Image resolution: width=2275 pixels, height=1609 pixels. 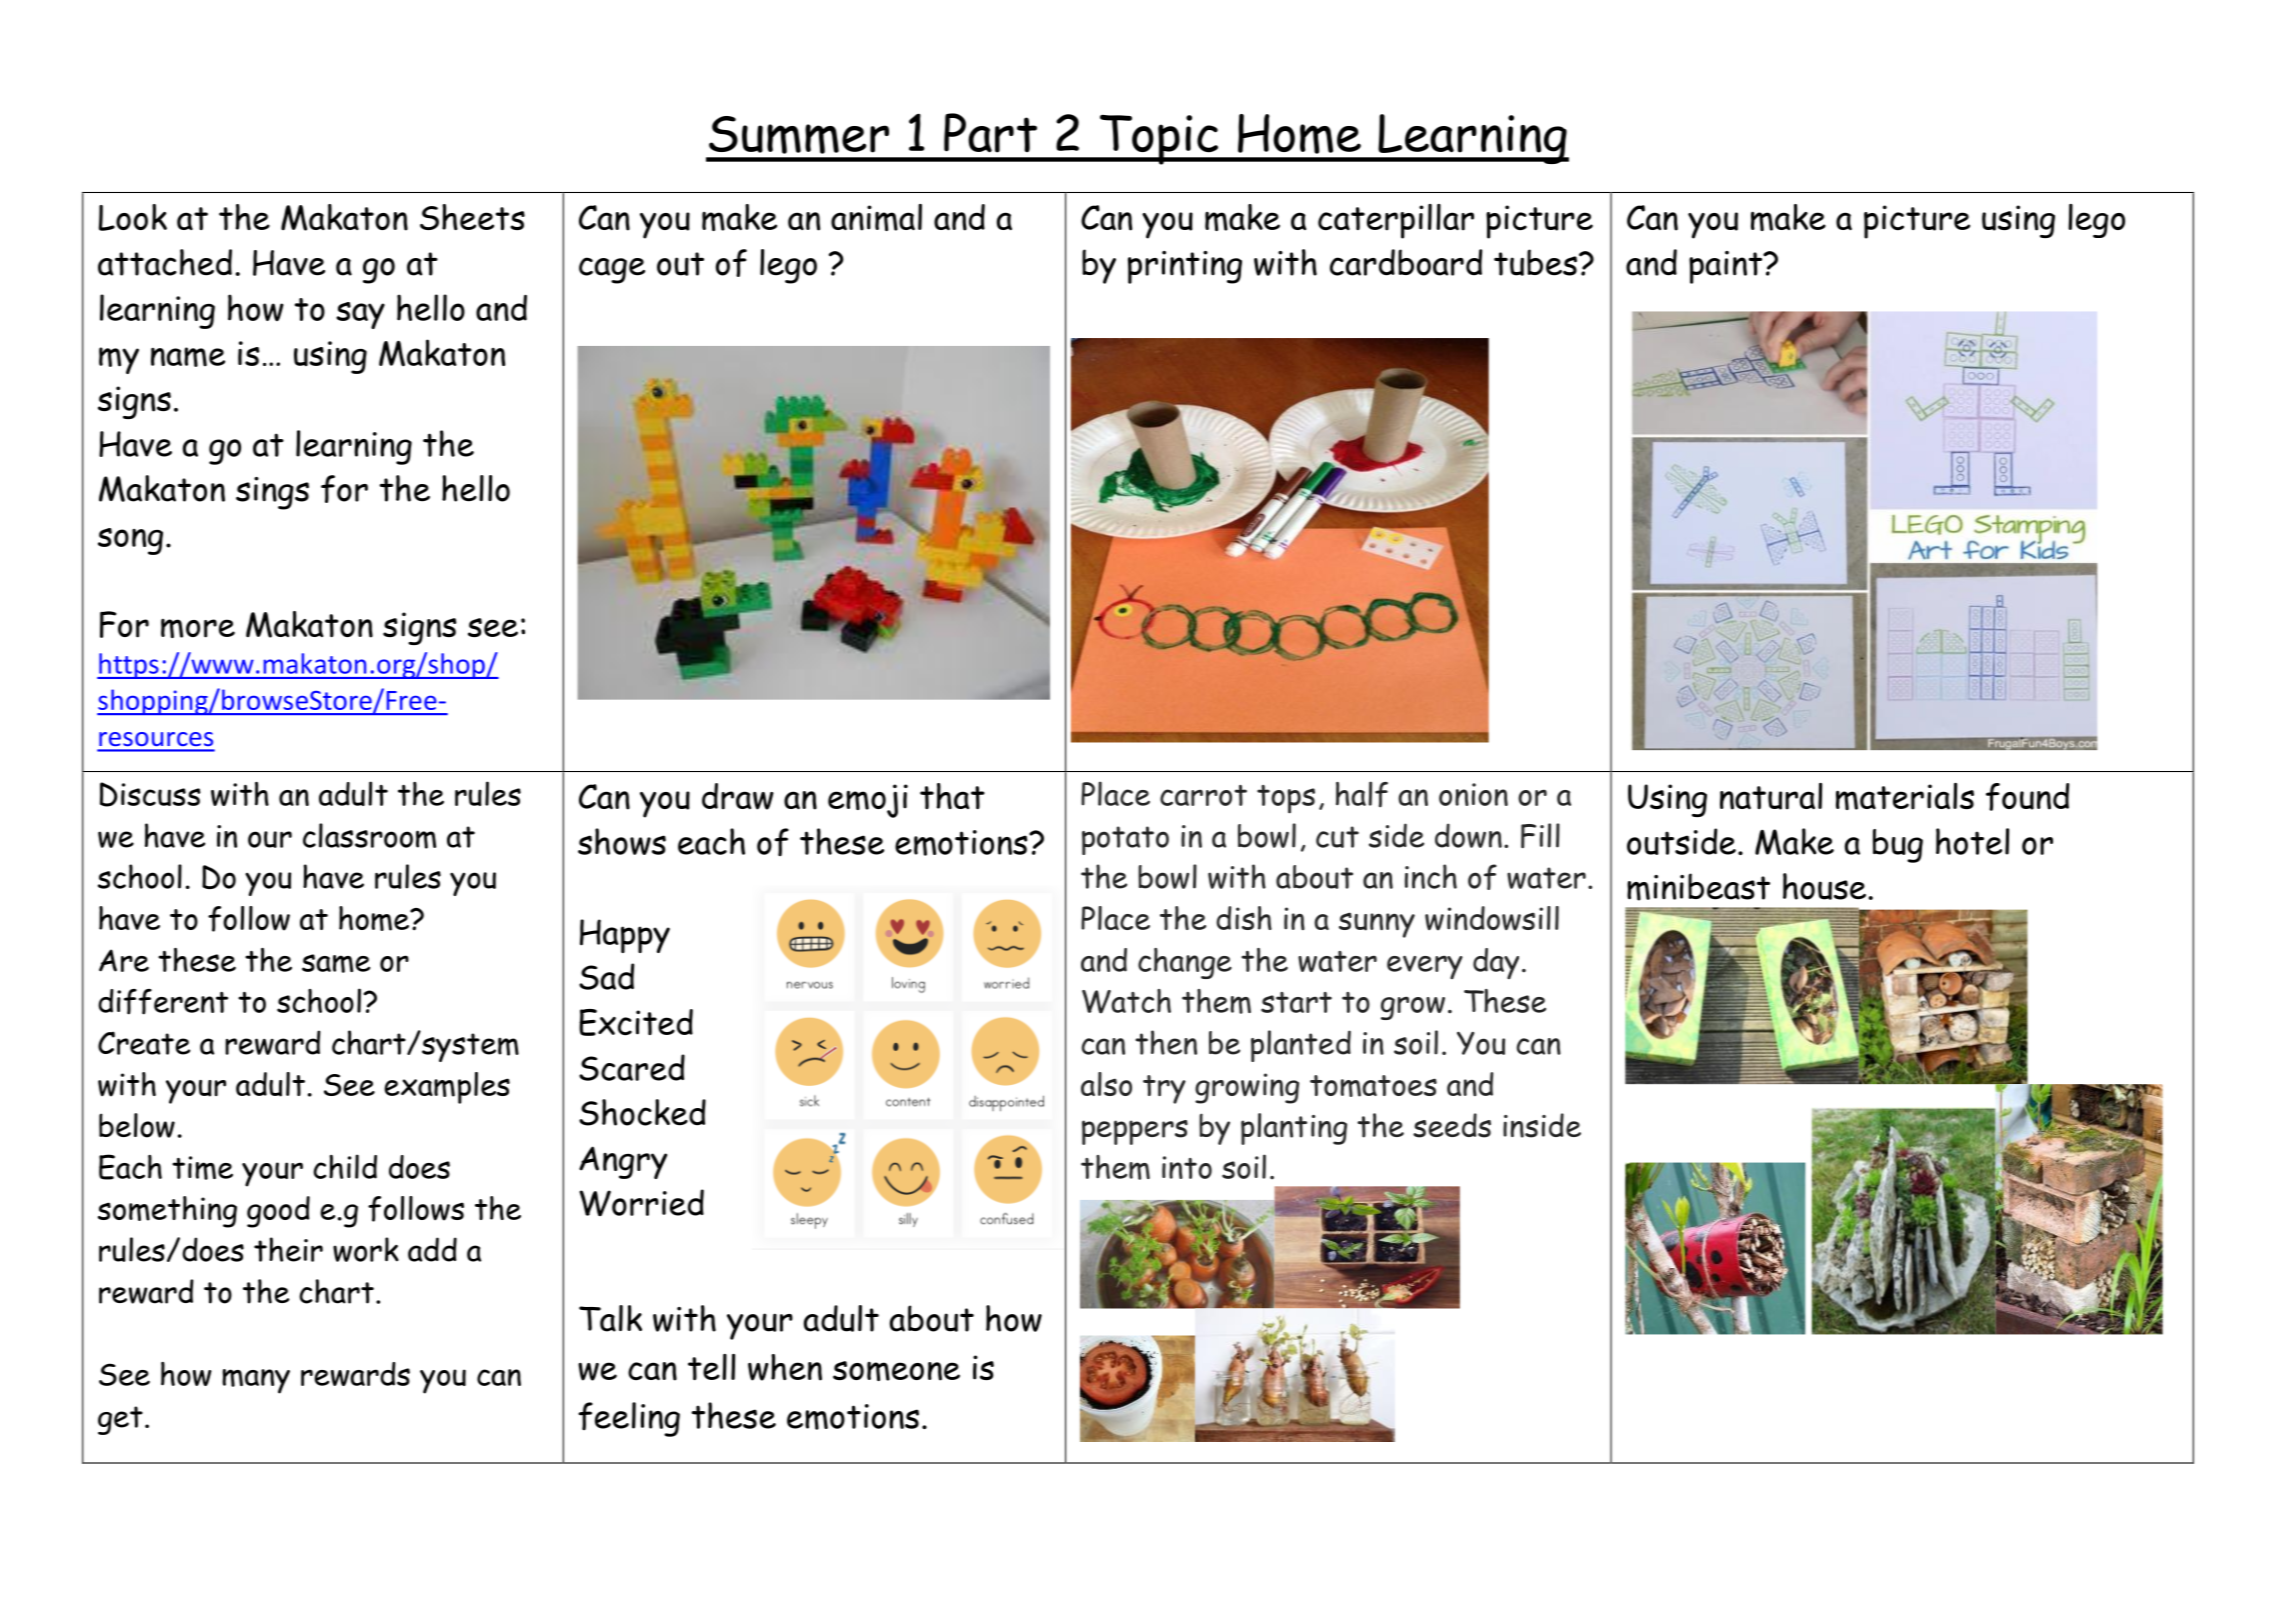 I want to click on someone, so click(x=896, y=1371).
